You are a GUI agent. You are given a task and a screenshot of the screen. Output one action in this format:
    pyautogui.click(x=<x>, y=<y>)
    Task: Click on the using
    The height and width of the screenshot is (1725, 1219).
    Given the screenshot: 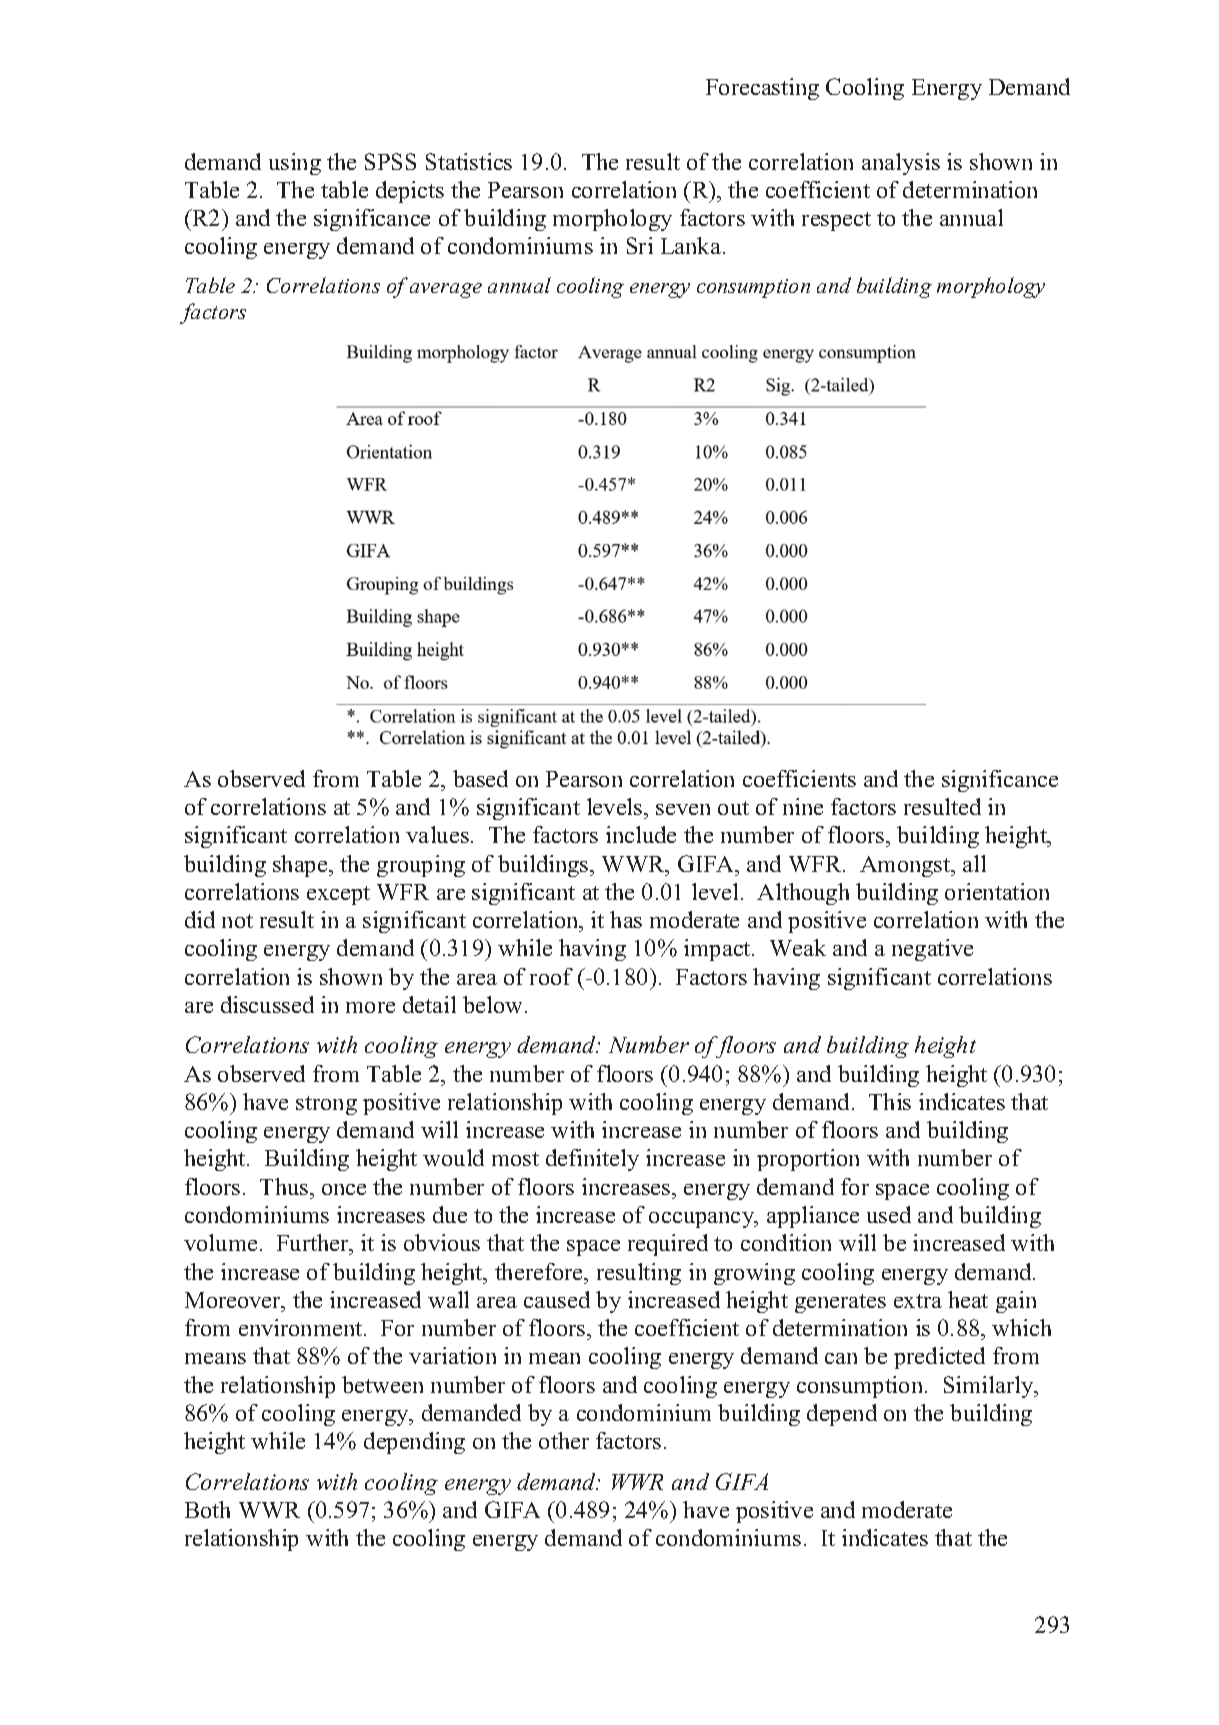 What is the action you would take?
    pyautogui.click(x=295, y=164)
